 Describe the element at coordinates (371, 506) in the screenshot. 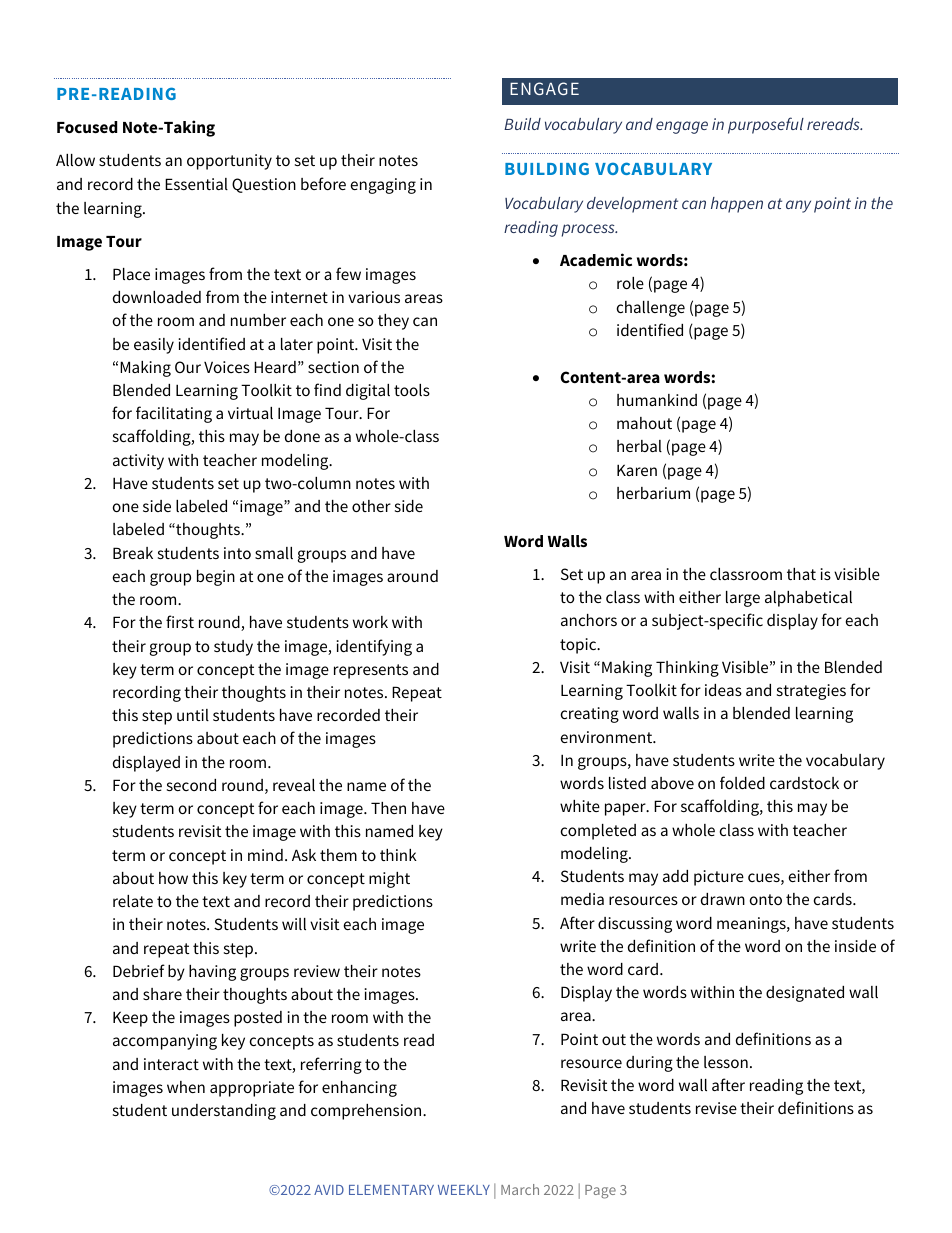

I see `other` at that location.
